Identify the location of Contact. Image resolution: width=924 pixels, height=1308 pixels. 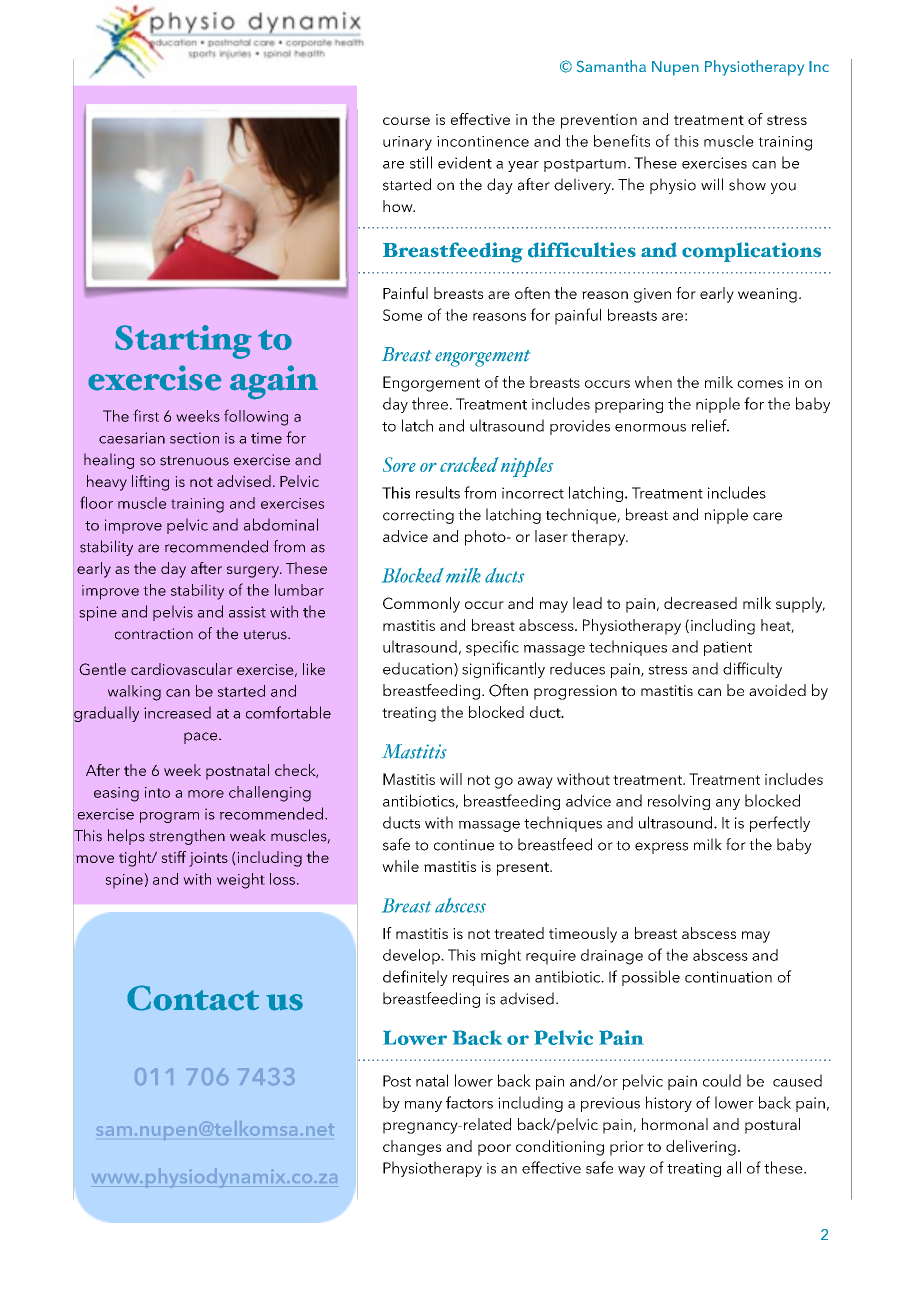
(193, 998).
